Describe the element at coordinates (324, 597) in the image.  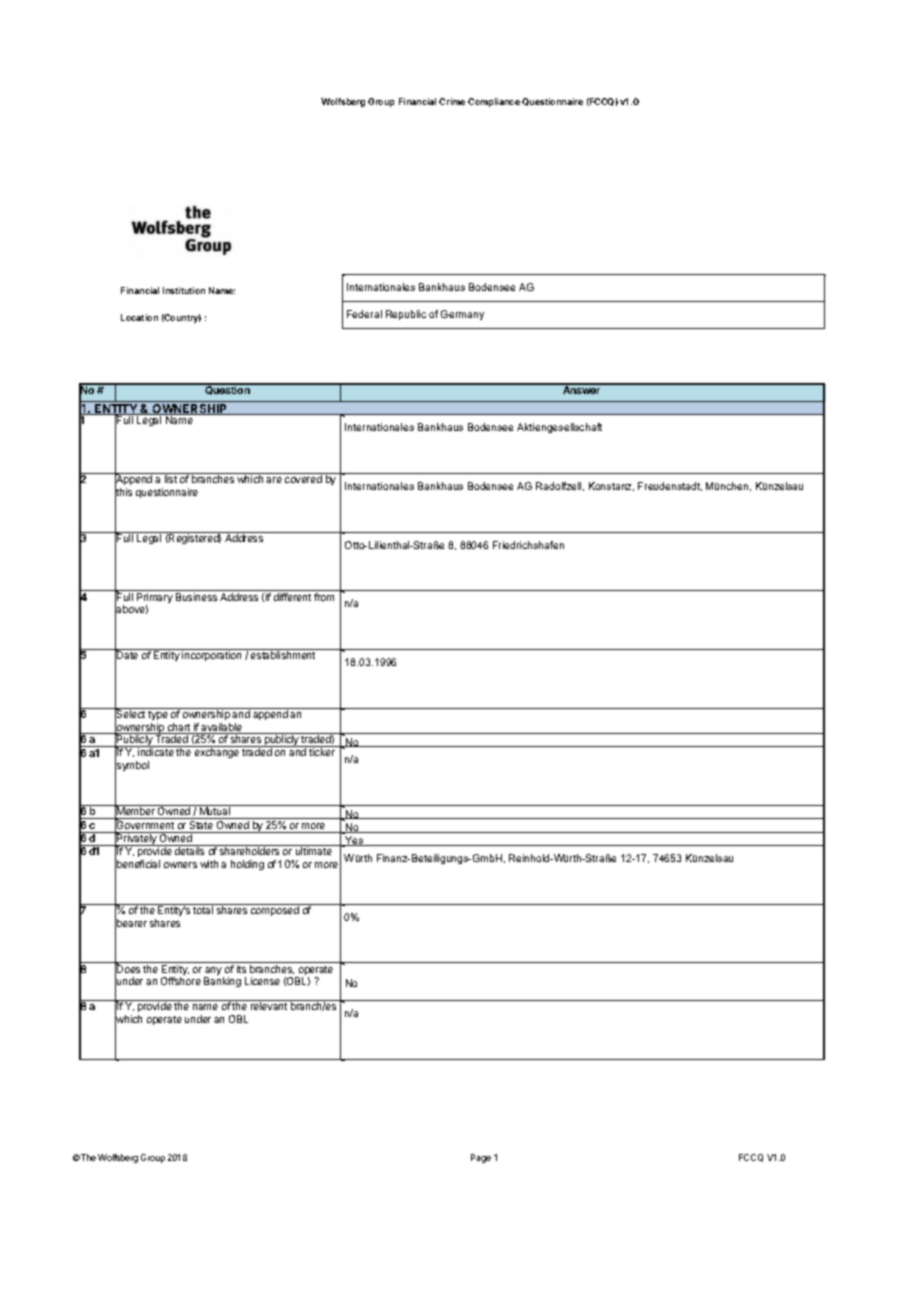
I see `from` at that location.
